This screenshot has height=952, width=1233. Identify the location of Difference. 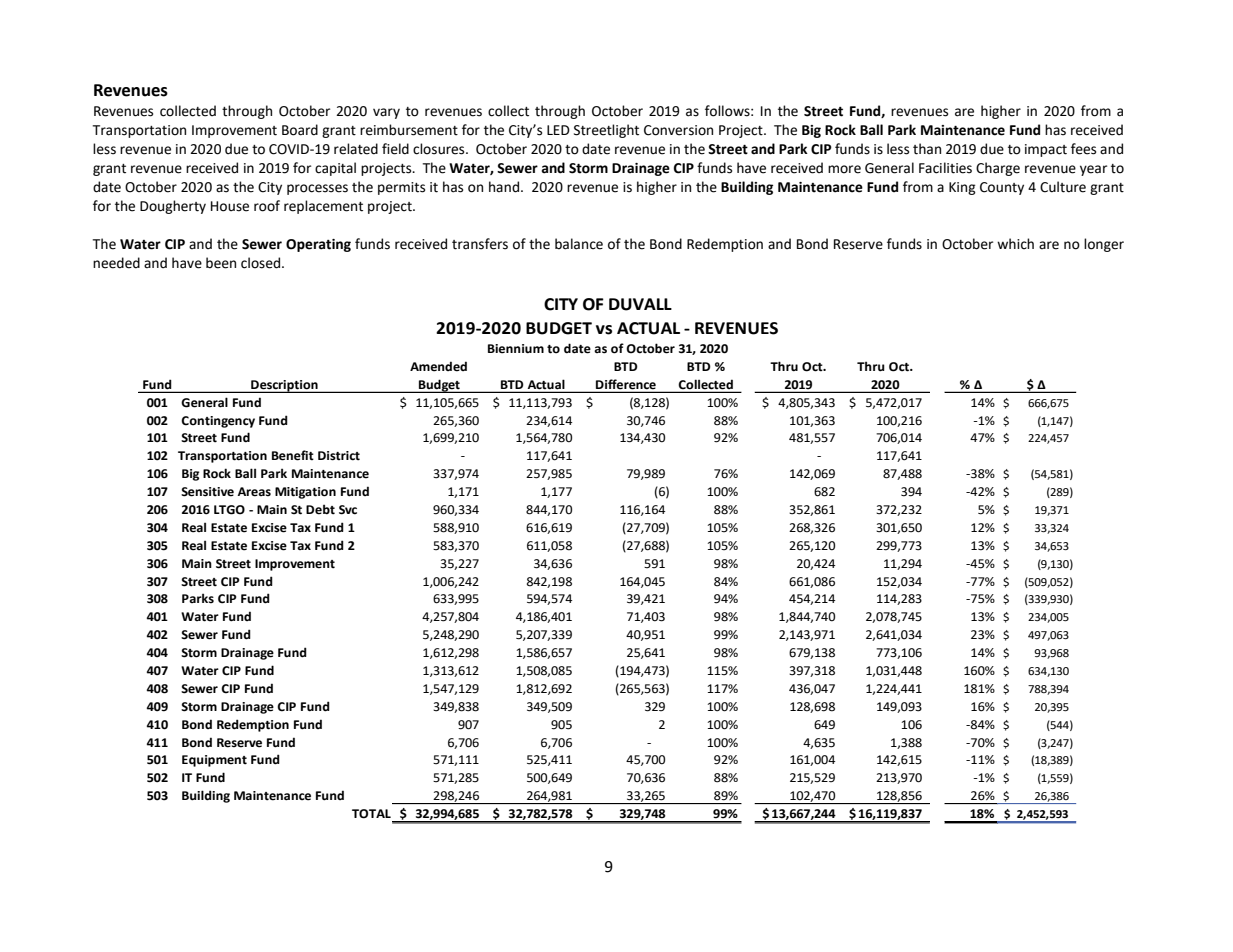
(626, 384).
